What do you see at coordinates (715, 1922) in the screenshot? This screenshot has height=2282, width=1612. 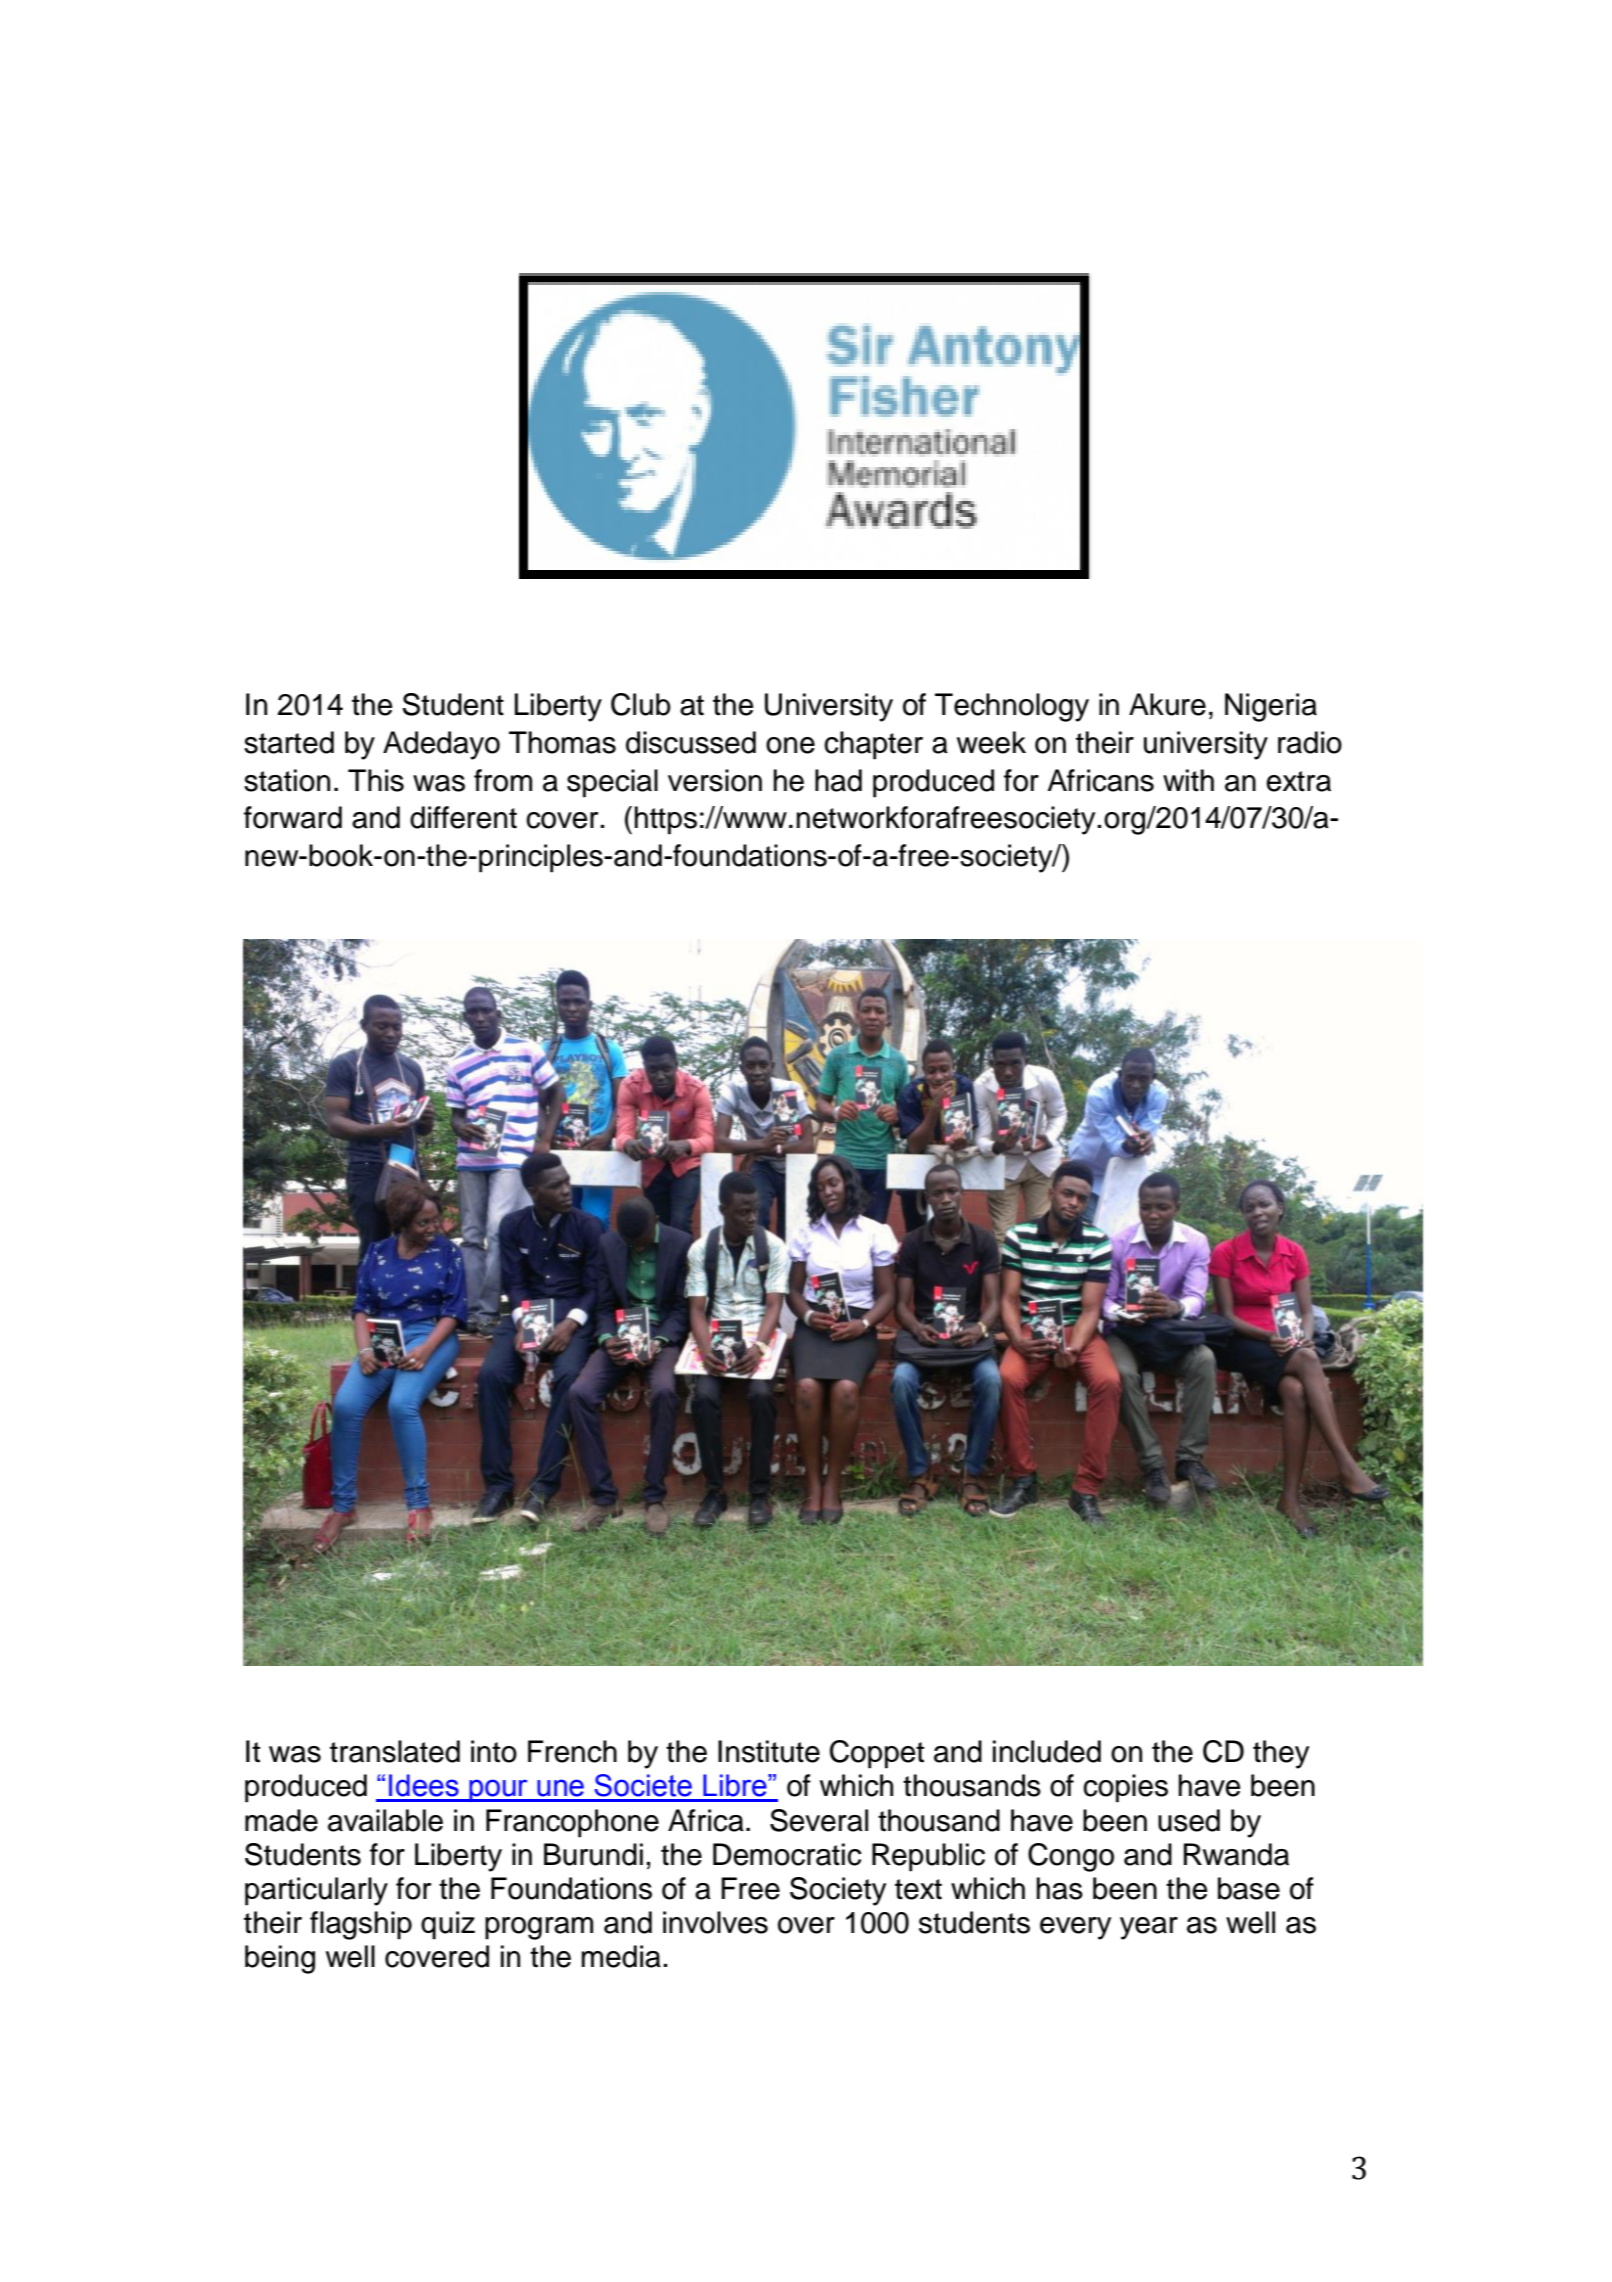 I see `involves` at bounding box center [715, 1922].
